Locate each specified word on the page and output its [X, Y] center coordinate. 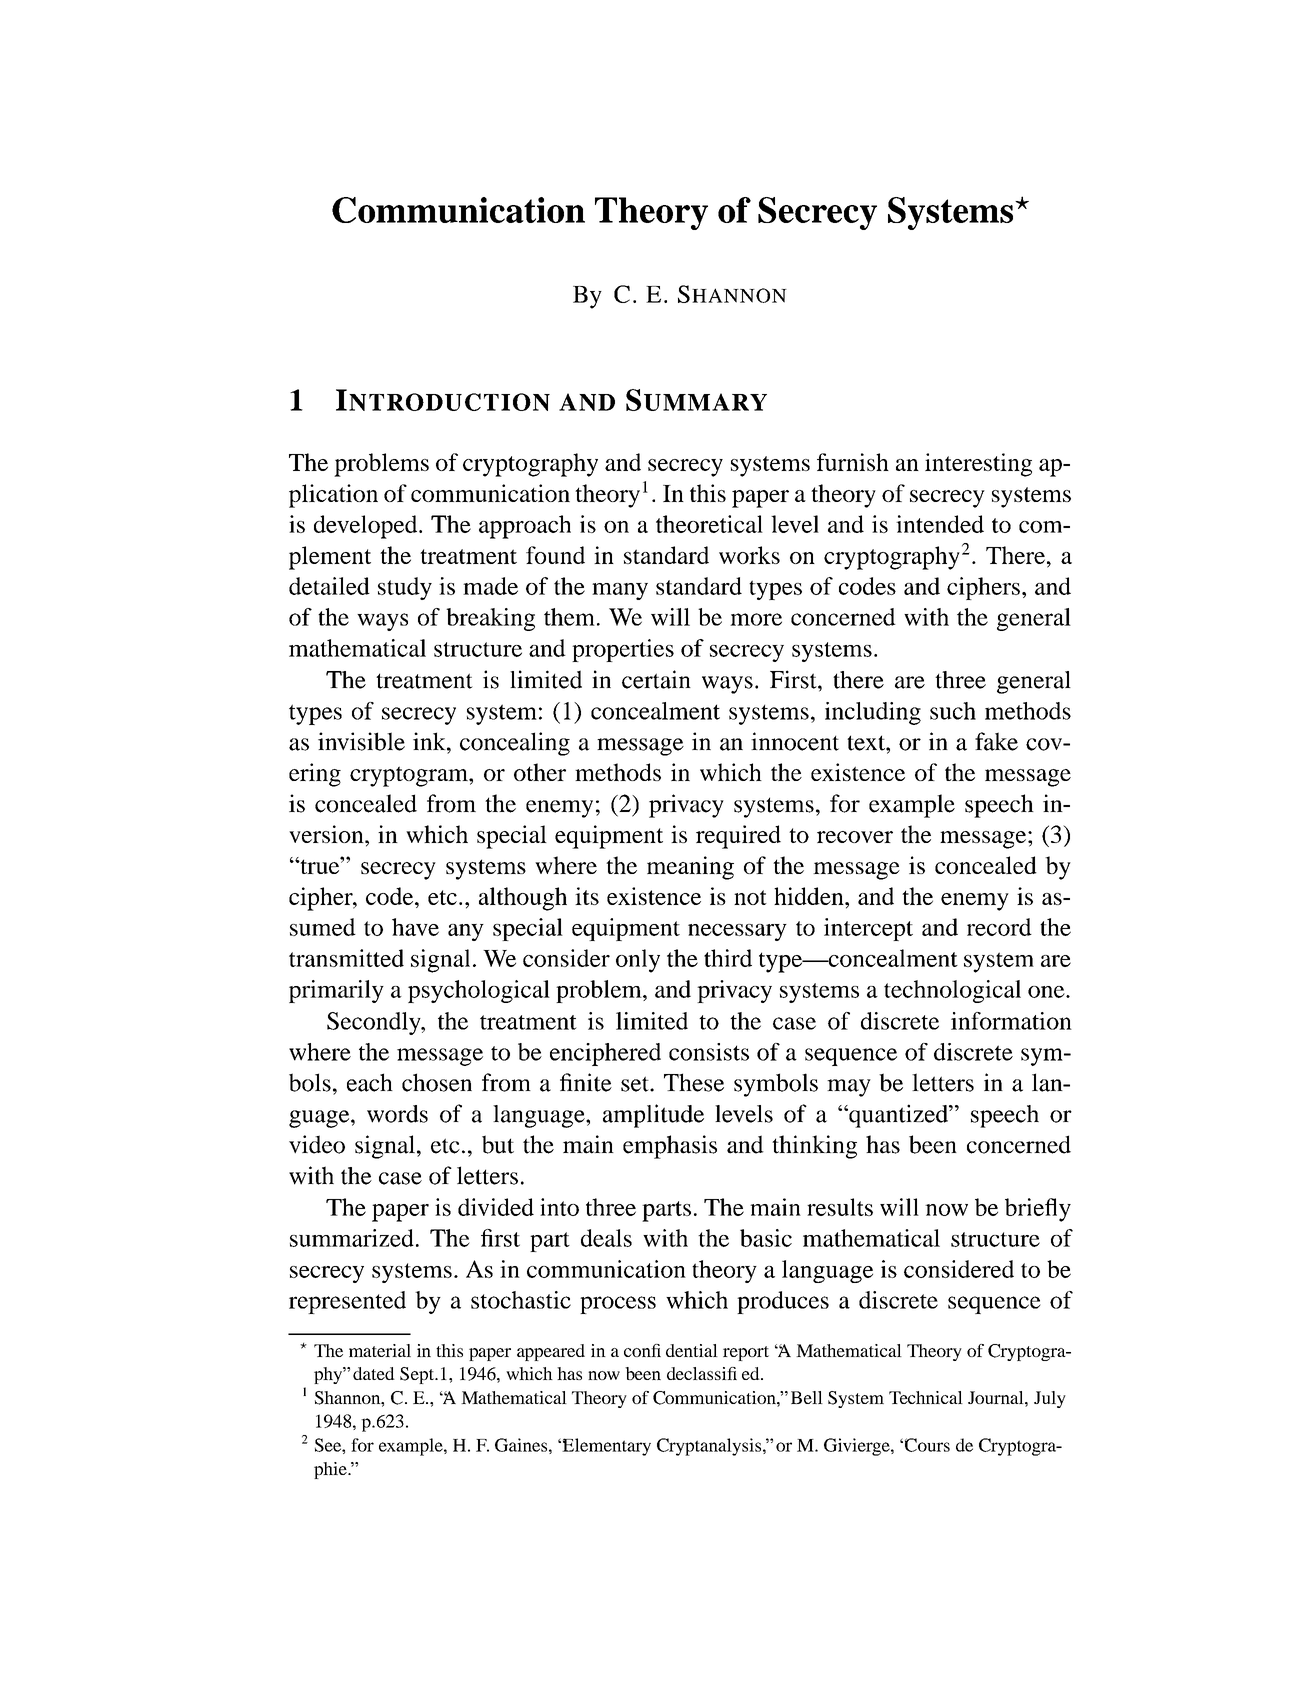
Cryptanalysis [709, 1447]
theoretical [709, 524]
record [999, 927]
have [415, 927]
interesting [978, 465]
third [728, 958]
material [380, 1350]
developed [367, 527]
